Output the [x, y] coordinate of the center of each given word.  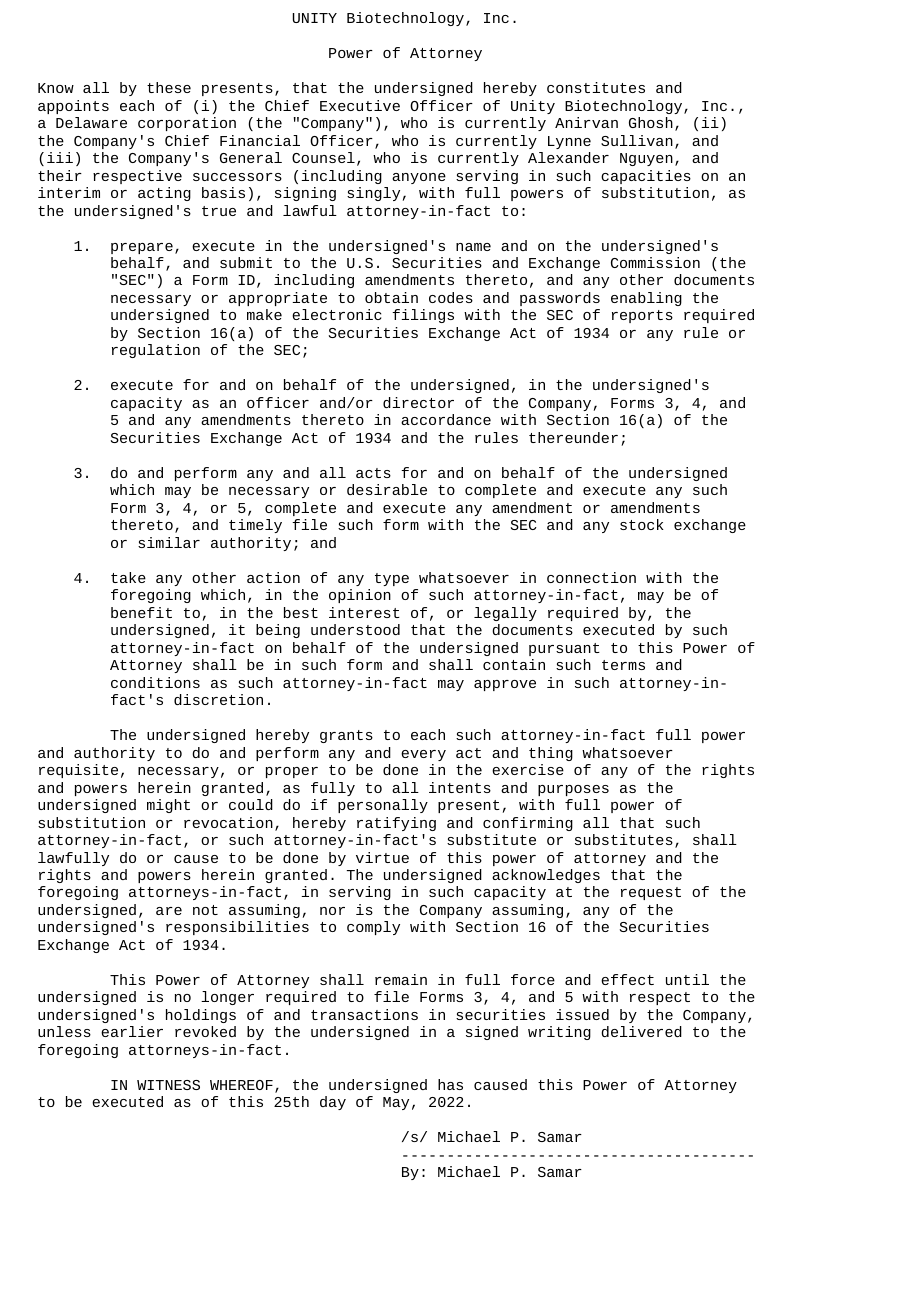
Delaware [91, 122]
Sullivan [637, 140]
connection [591, 577]
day [333, 1103]
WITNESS [168, 1085]
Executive [360, 105]
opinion [360, 596]
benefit [141, 612]
